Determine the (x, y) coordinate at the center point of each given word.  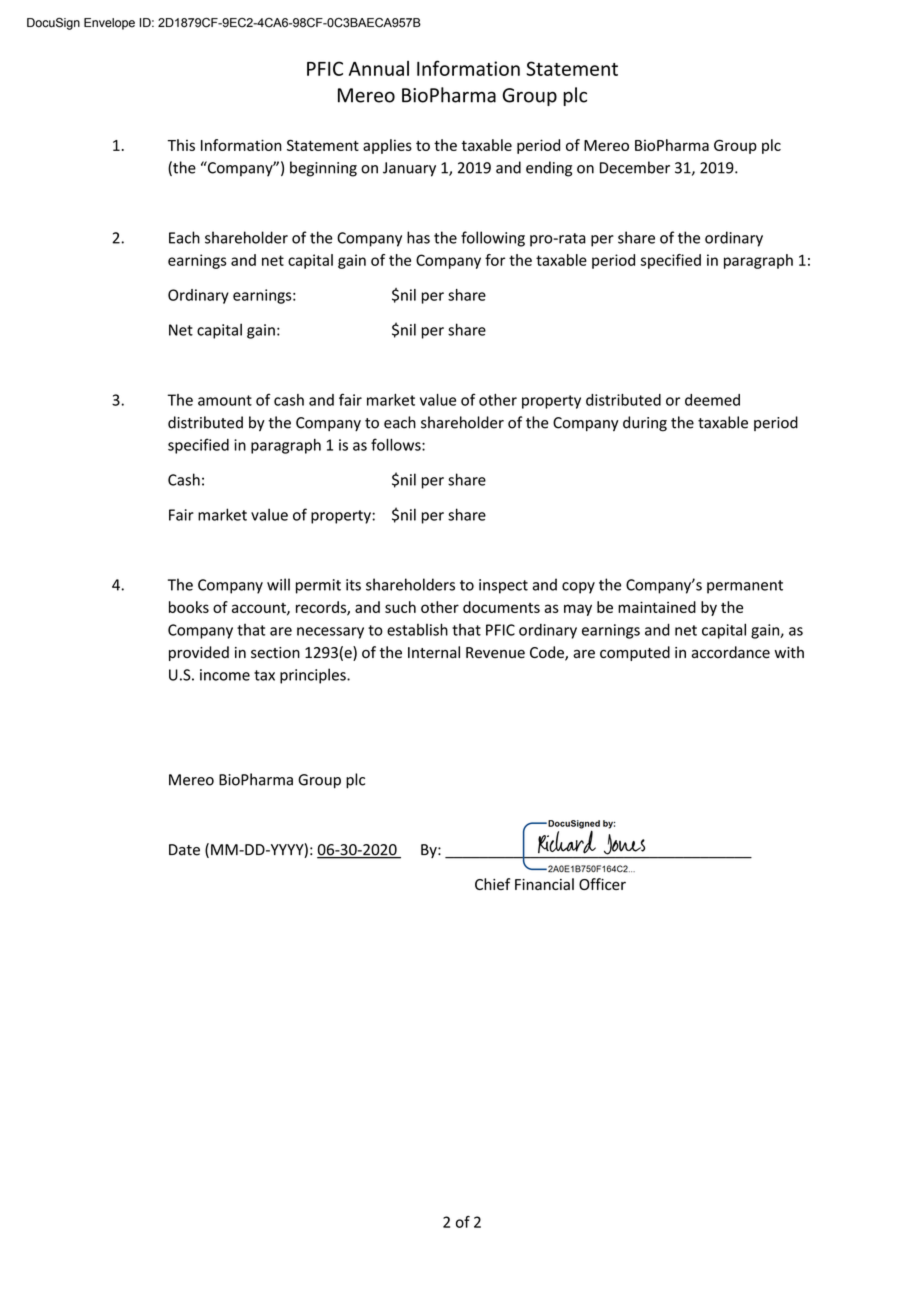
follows (397, 444)
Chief (492, 884)
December (635, 167)
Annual (379, 68)
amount (225, 400)
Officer (602, 884)
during (645, 424)
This (181, 145)
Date (184, 850)
